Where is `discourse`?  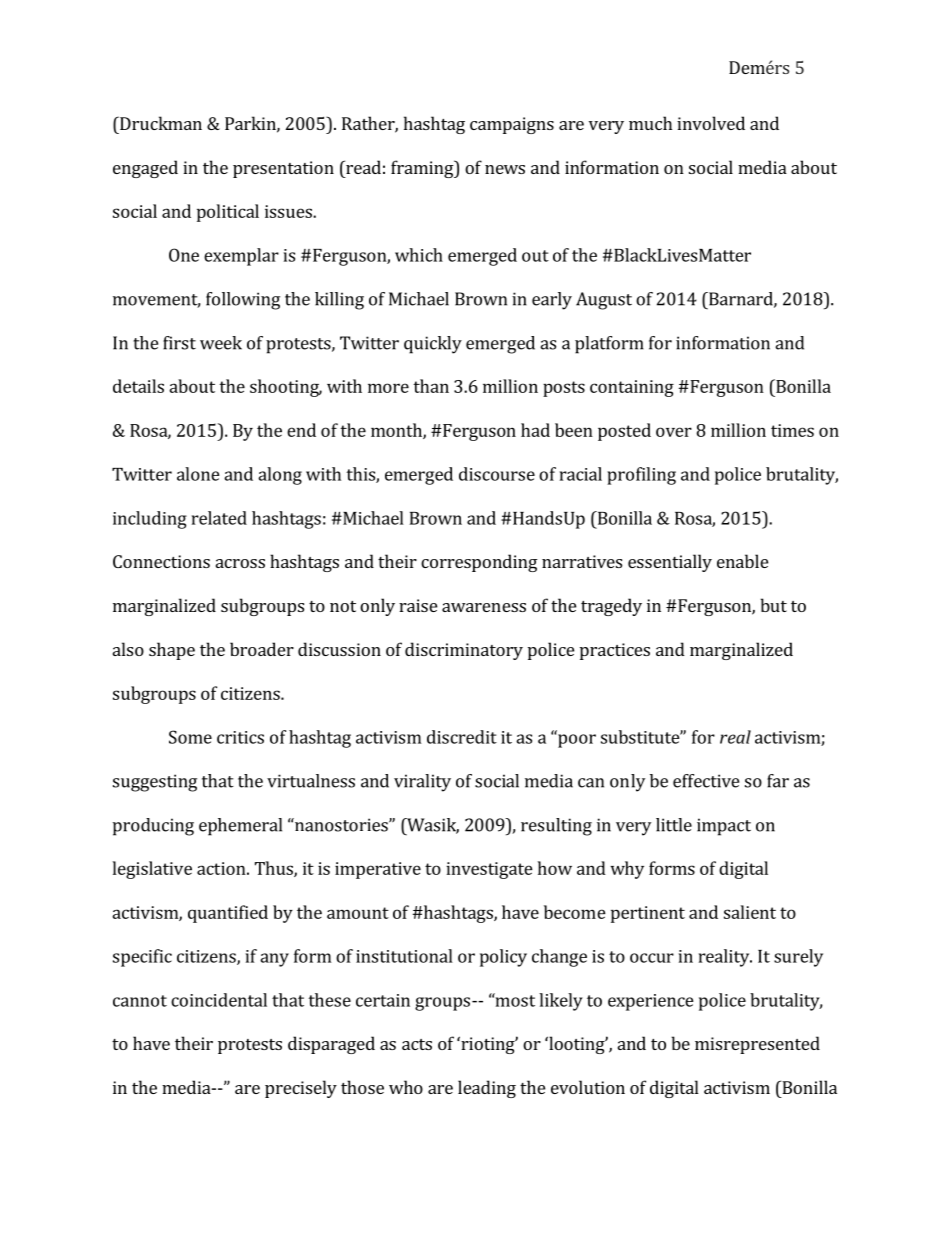
discourse is located at coordinates (497, 474).
